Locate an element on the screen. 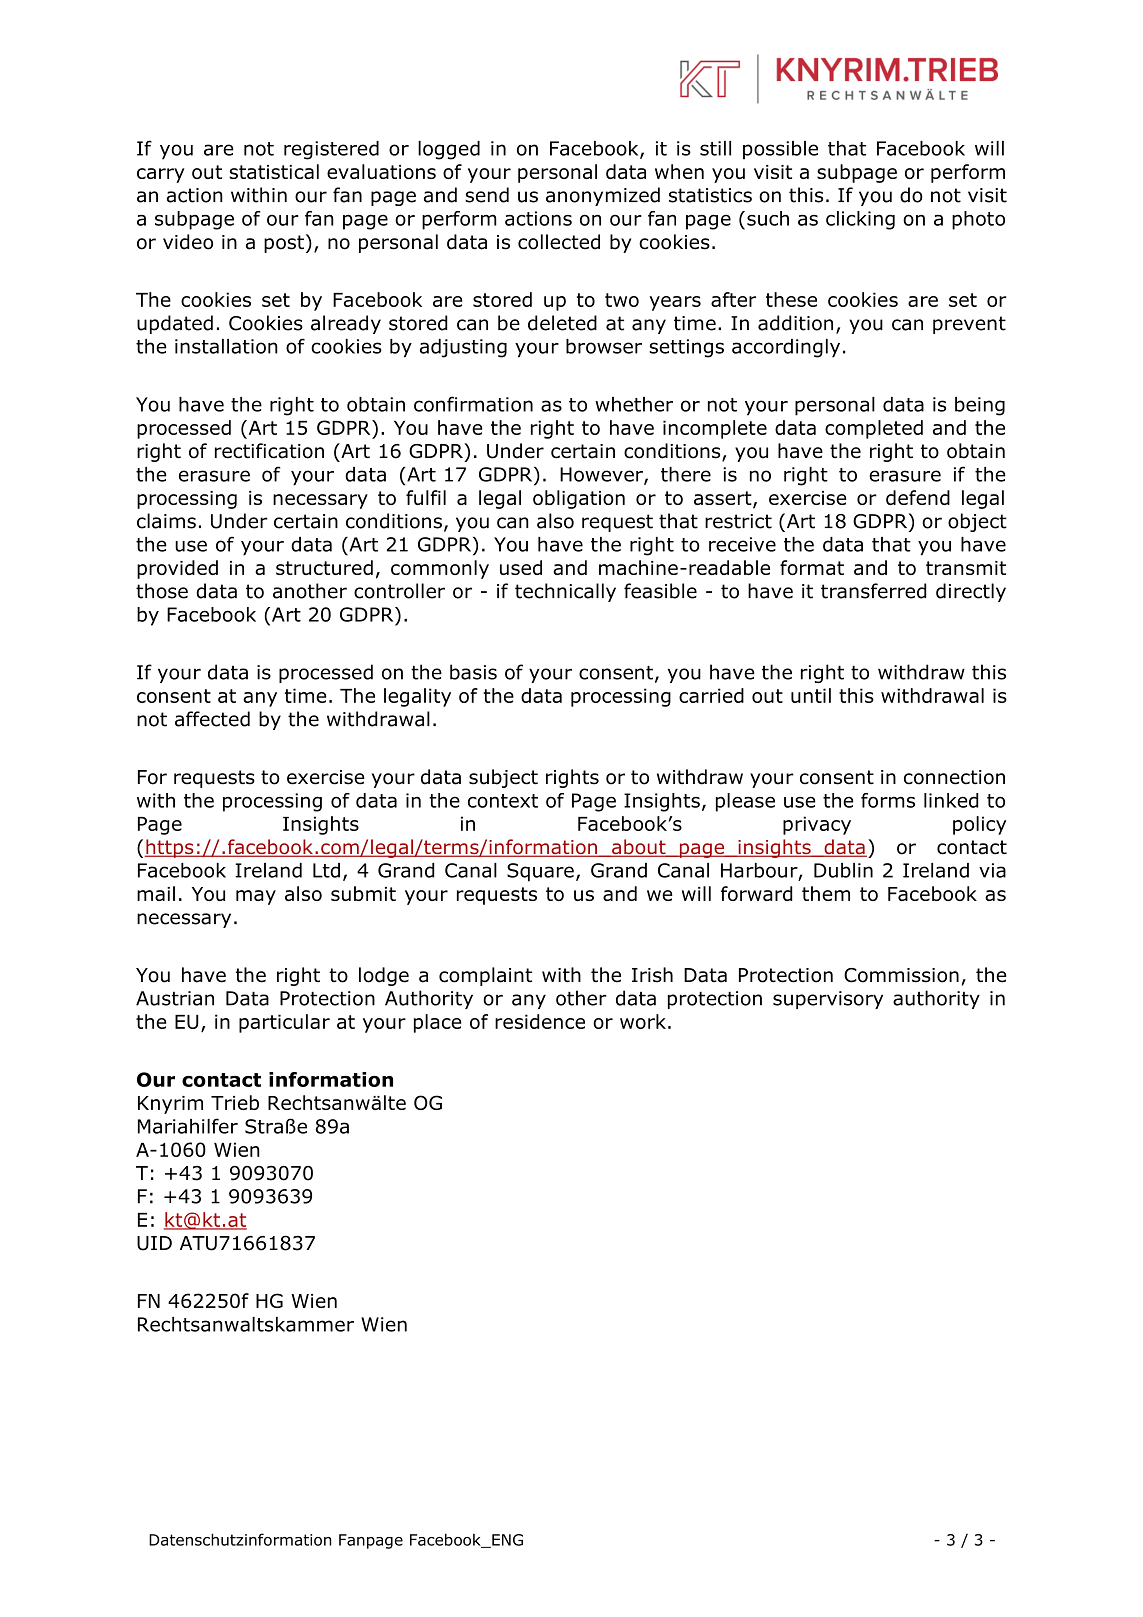 The width and height of the screenshot is (1143, 1617). UID is located at coordinates (154, 1243).
